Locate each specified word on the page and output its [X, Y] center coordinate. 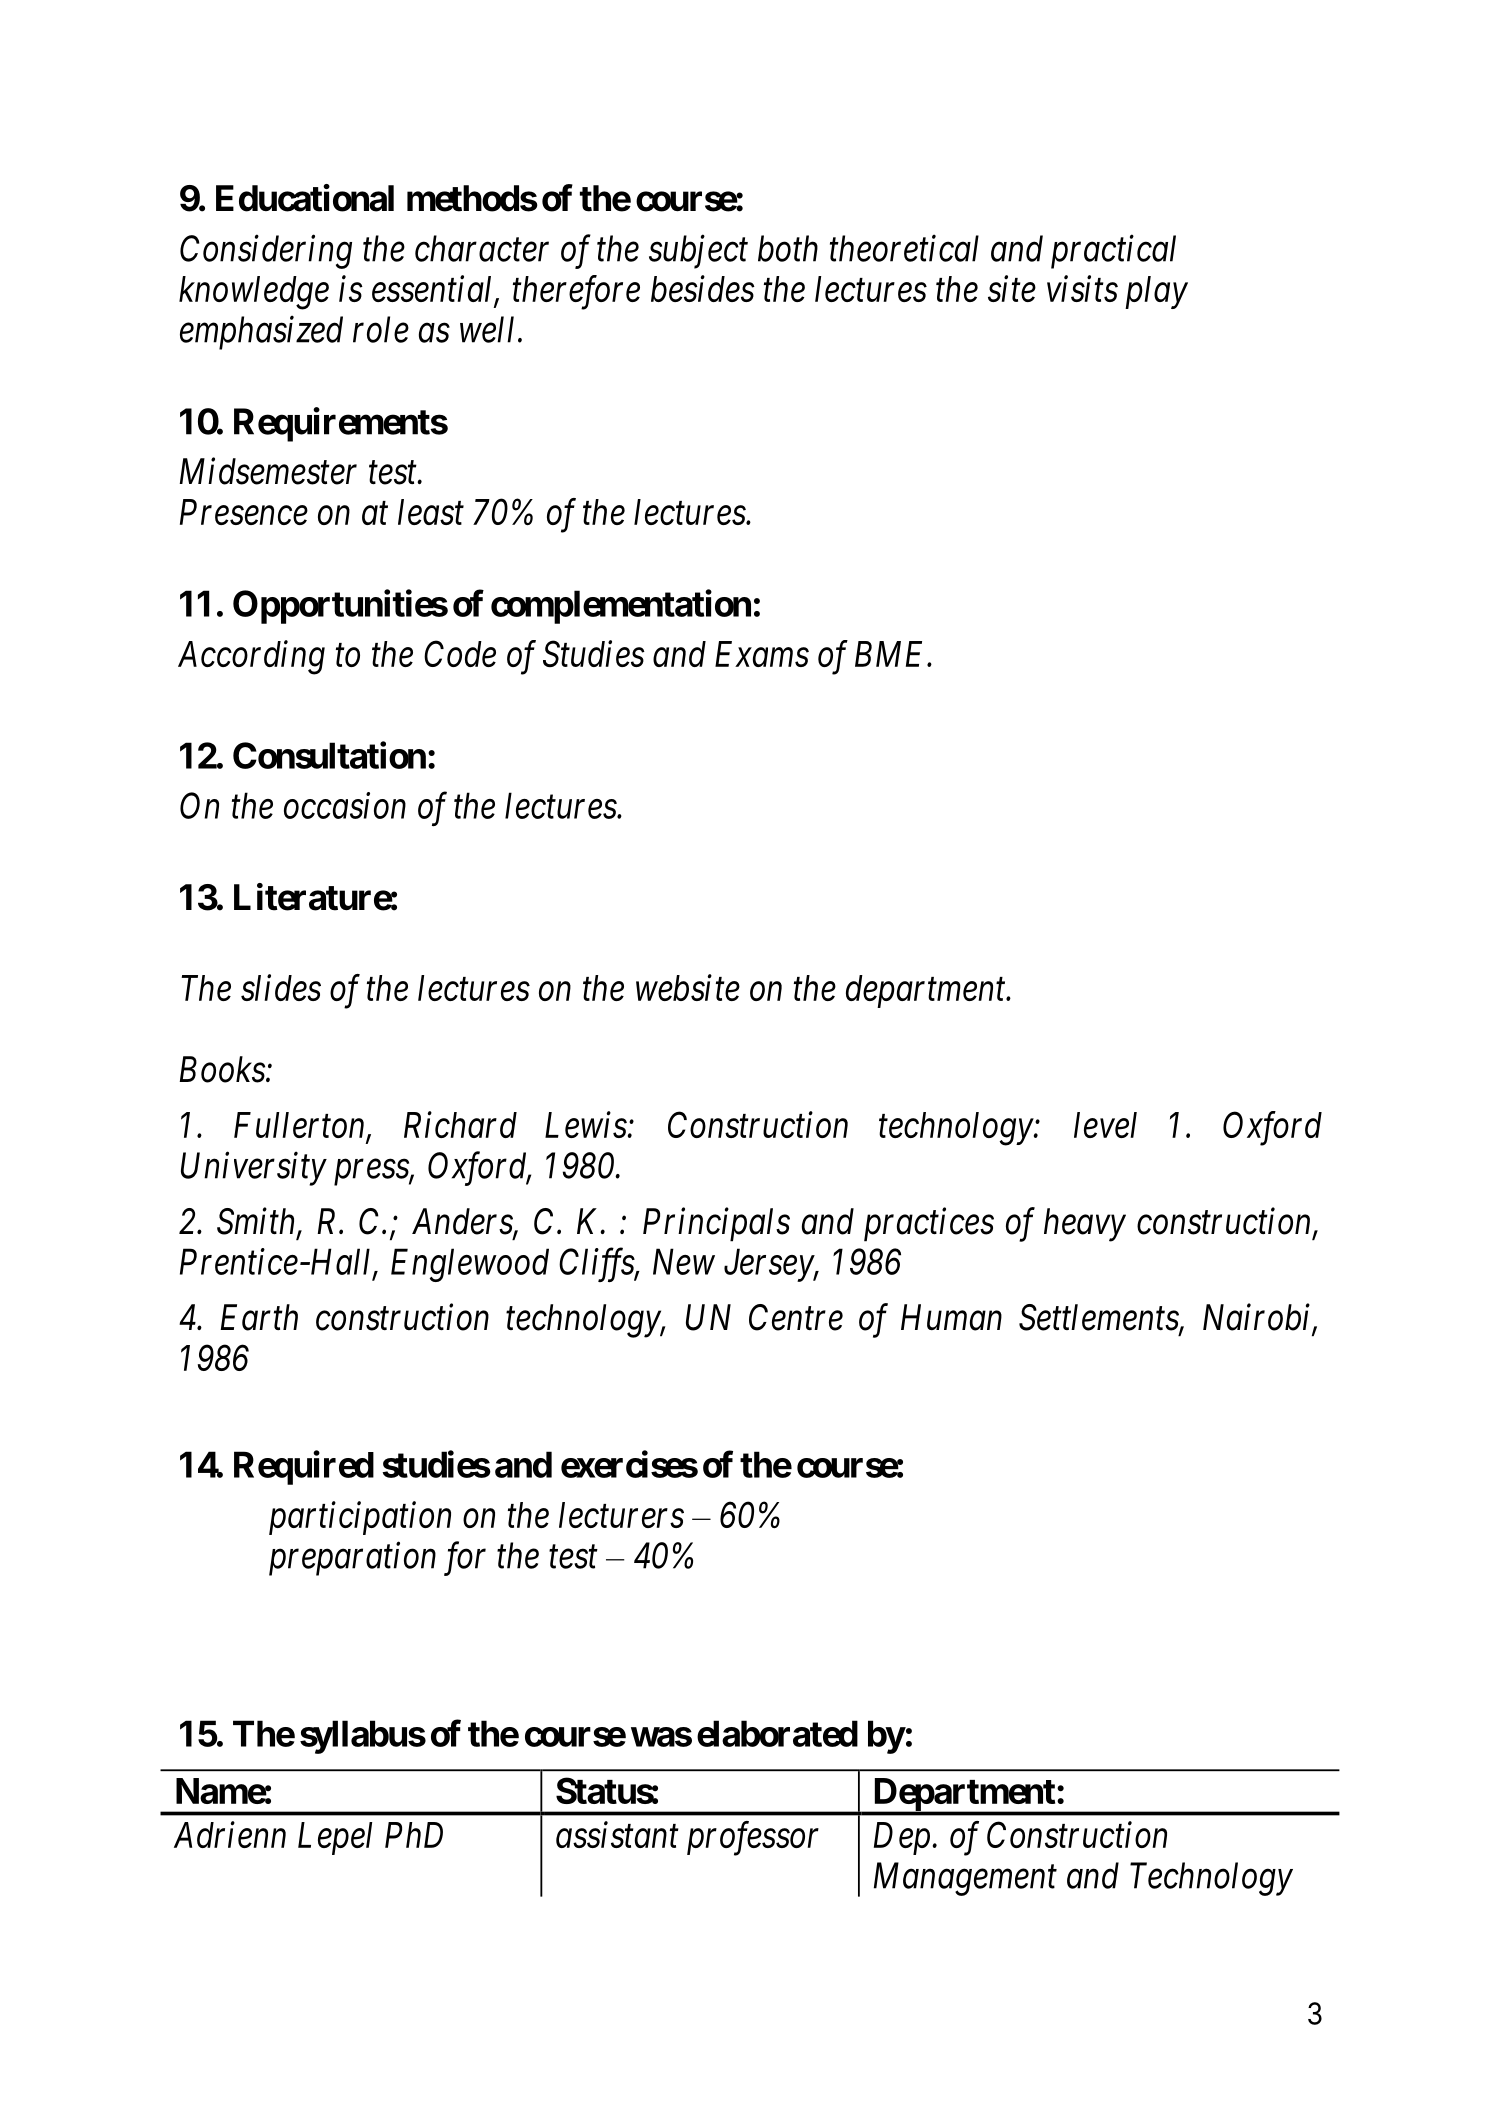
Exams [762, 654]
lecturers [621, 1515]
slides [281, 987]
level [1105, 1125]
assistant [617, 1835]
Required [304, 1468]
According [251, 657]
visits [1082, 289]
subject [698, 252]
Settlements [1099, 1318]
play [1156, 292]
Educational [305, 198]
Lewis [586, 1125]
